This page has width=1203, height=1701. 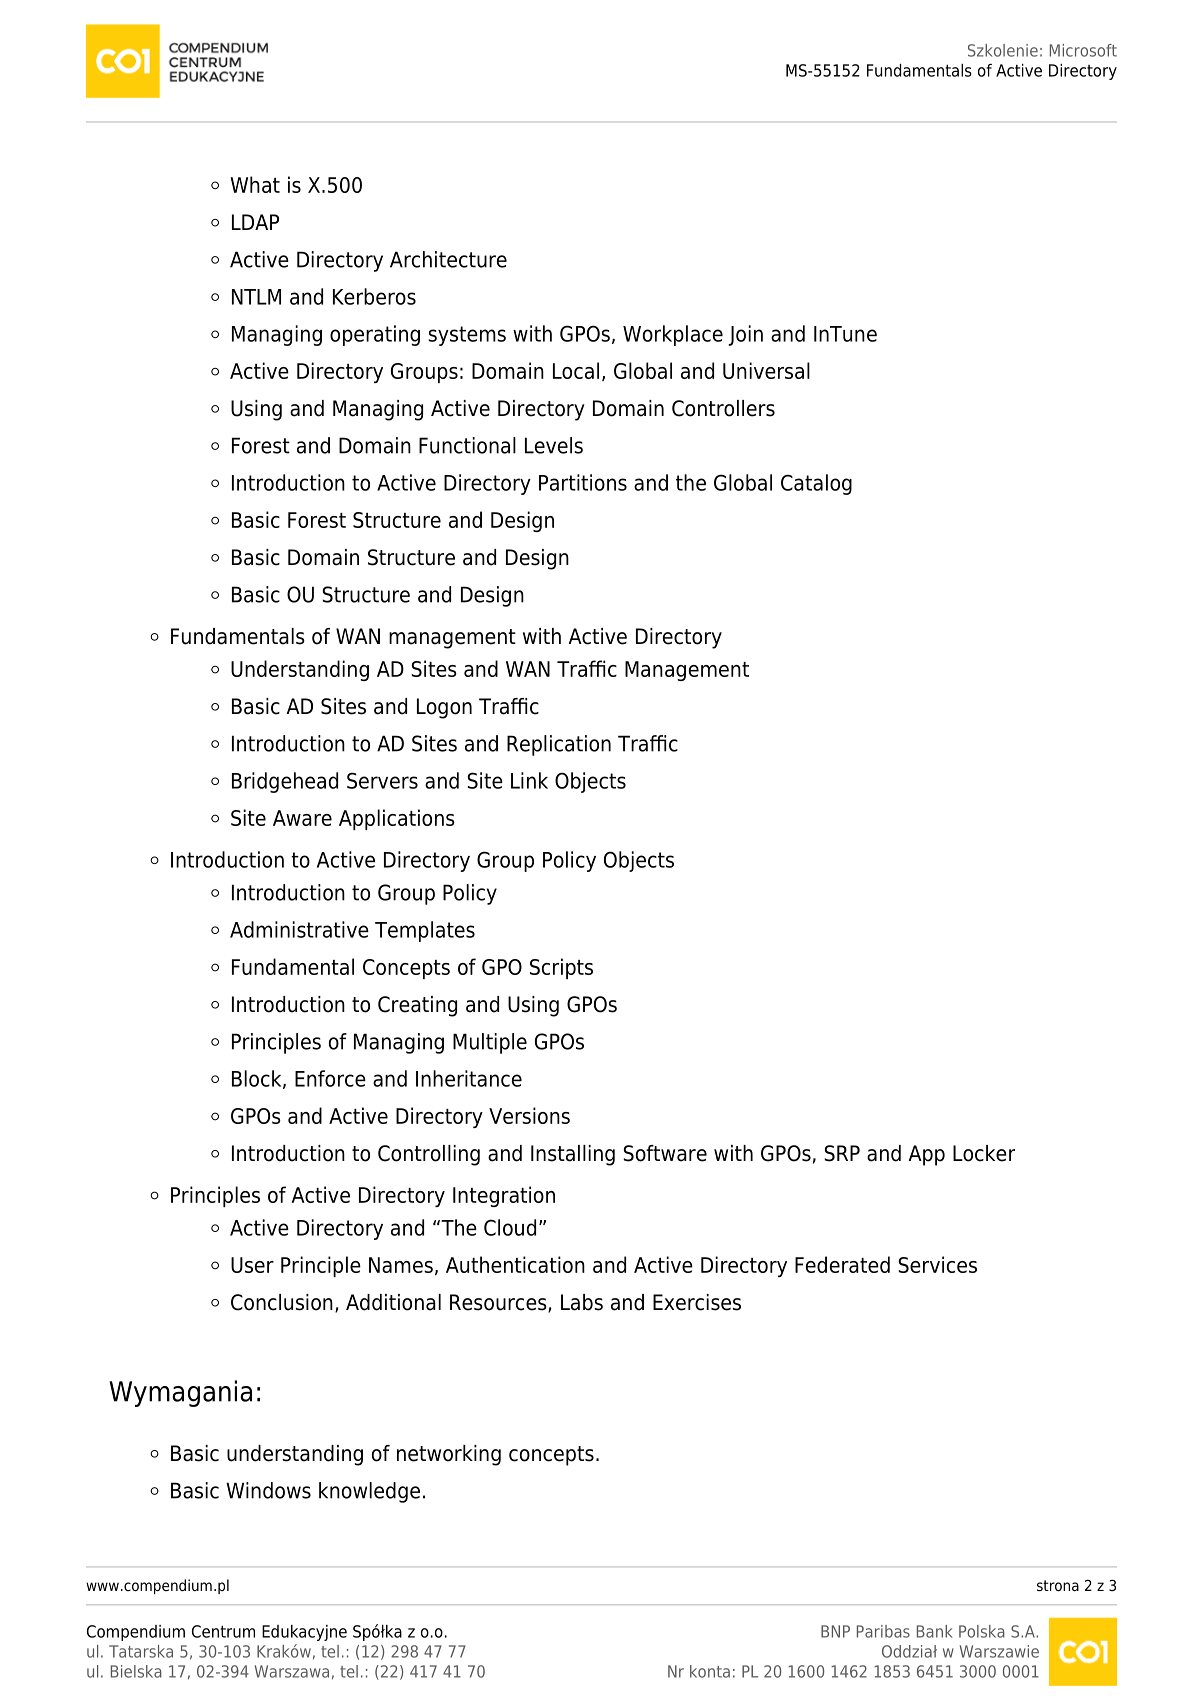 What do you see at coordinates (710, 1671) in the page?
I see `konta` at bounding box center [710, 1671].
